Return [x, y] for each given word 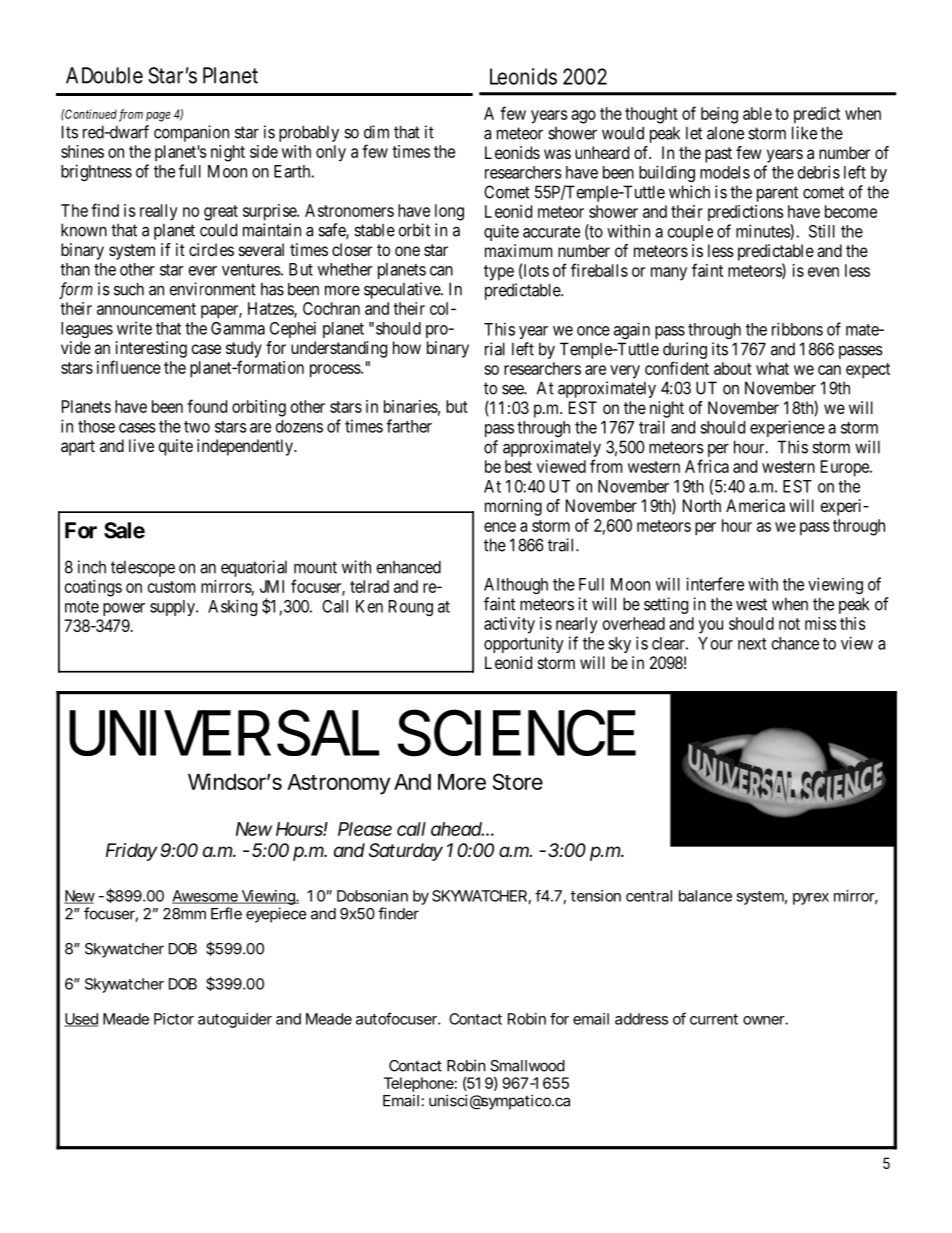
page [158, 117]
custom [171, 587]
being [719, 115]
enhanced [409, 567]
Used [81, 1020]
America [755, 505]
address [641, 1019]
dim [376, 132]
